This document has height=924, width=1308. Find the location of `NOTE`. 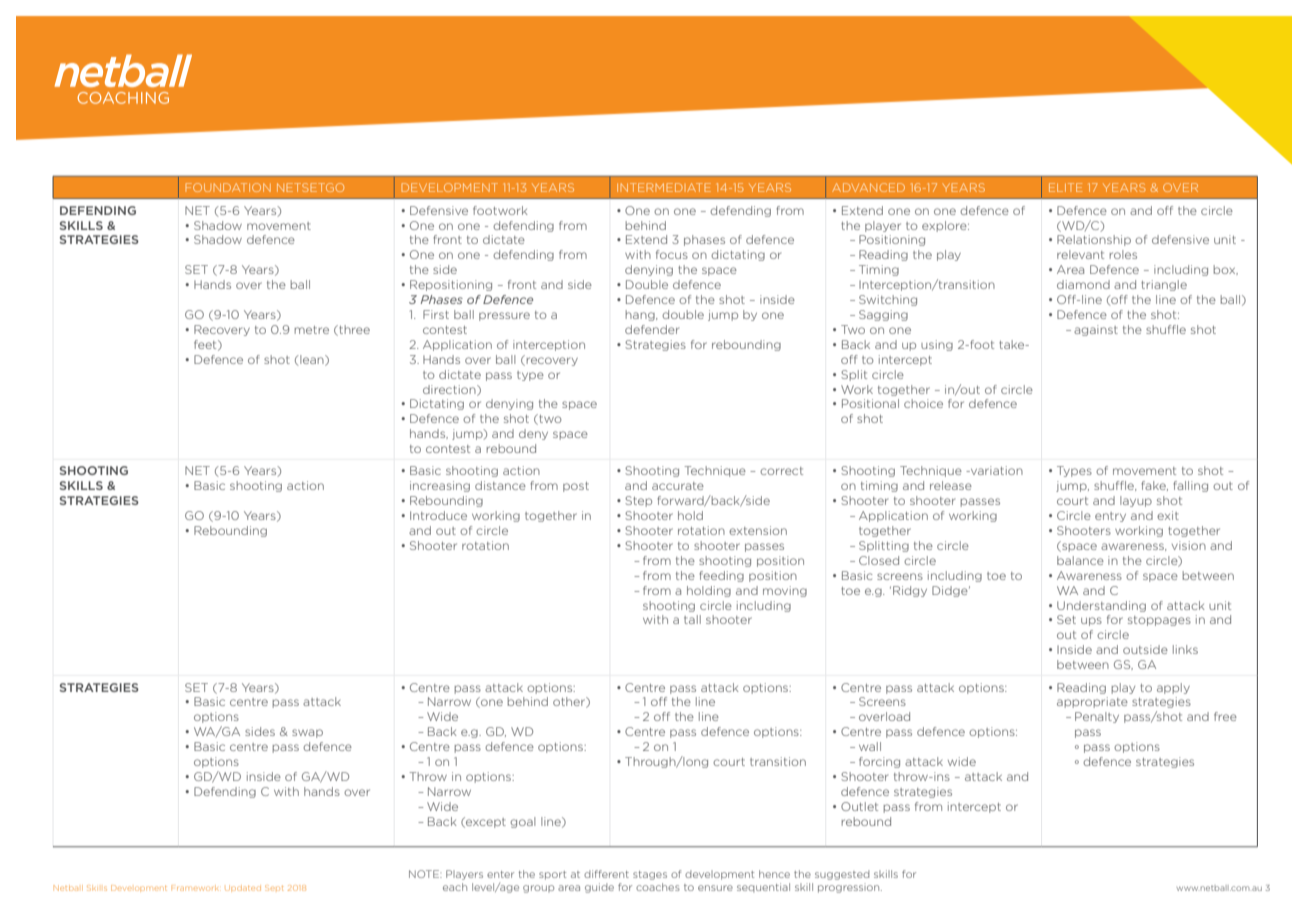

NOTE is located at coordinates (425, 874).
